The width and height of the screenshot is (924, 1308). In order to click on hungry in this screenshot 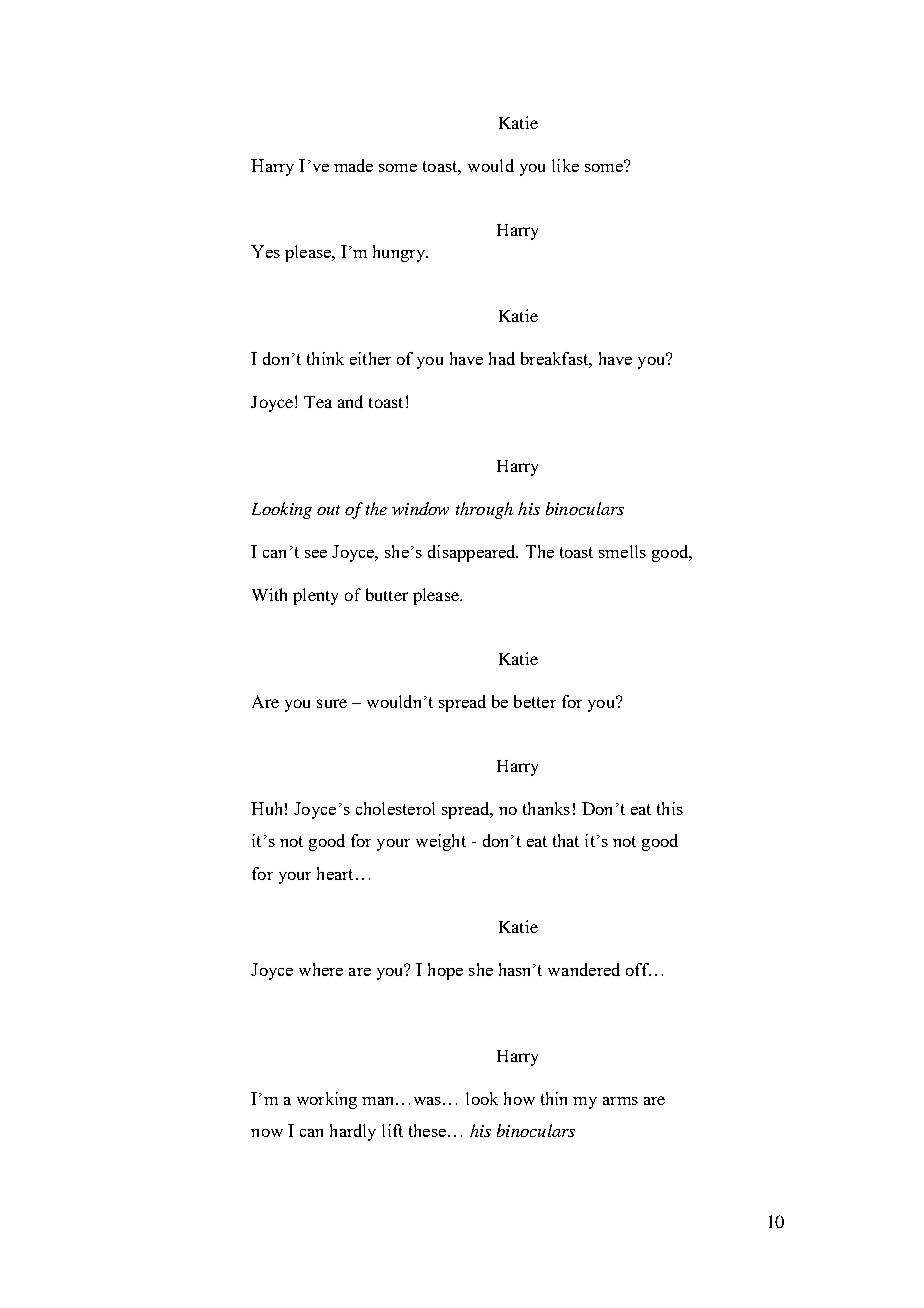, I will do `click(400, 253)`.
